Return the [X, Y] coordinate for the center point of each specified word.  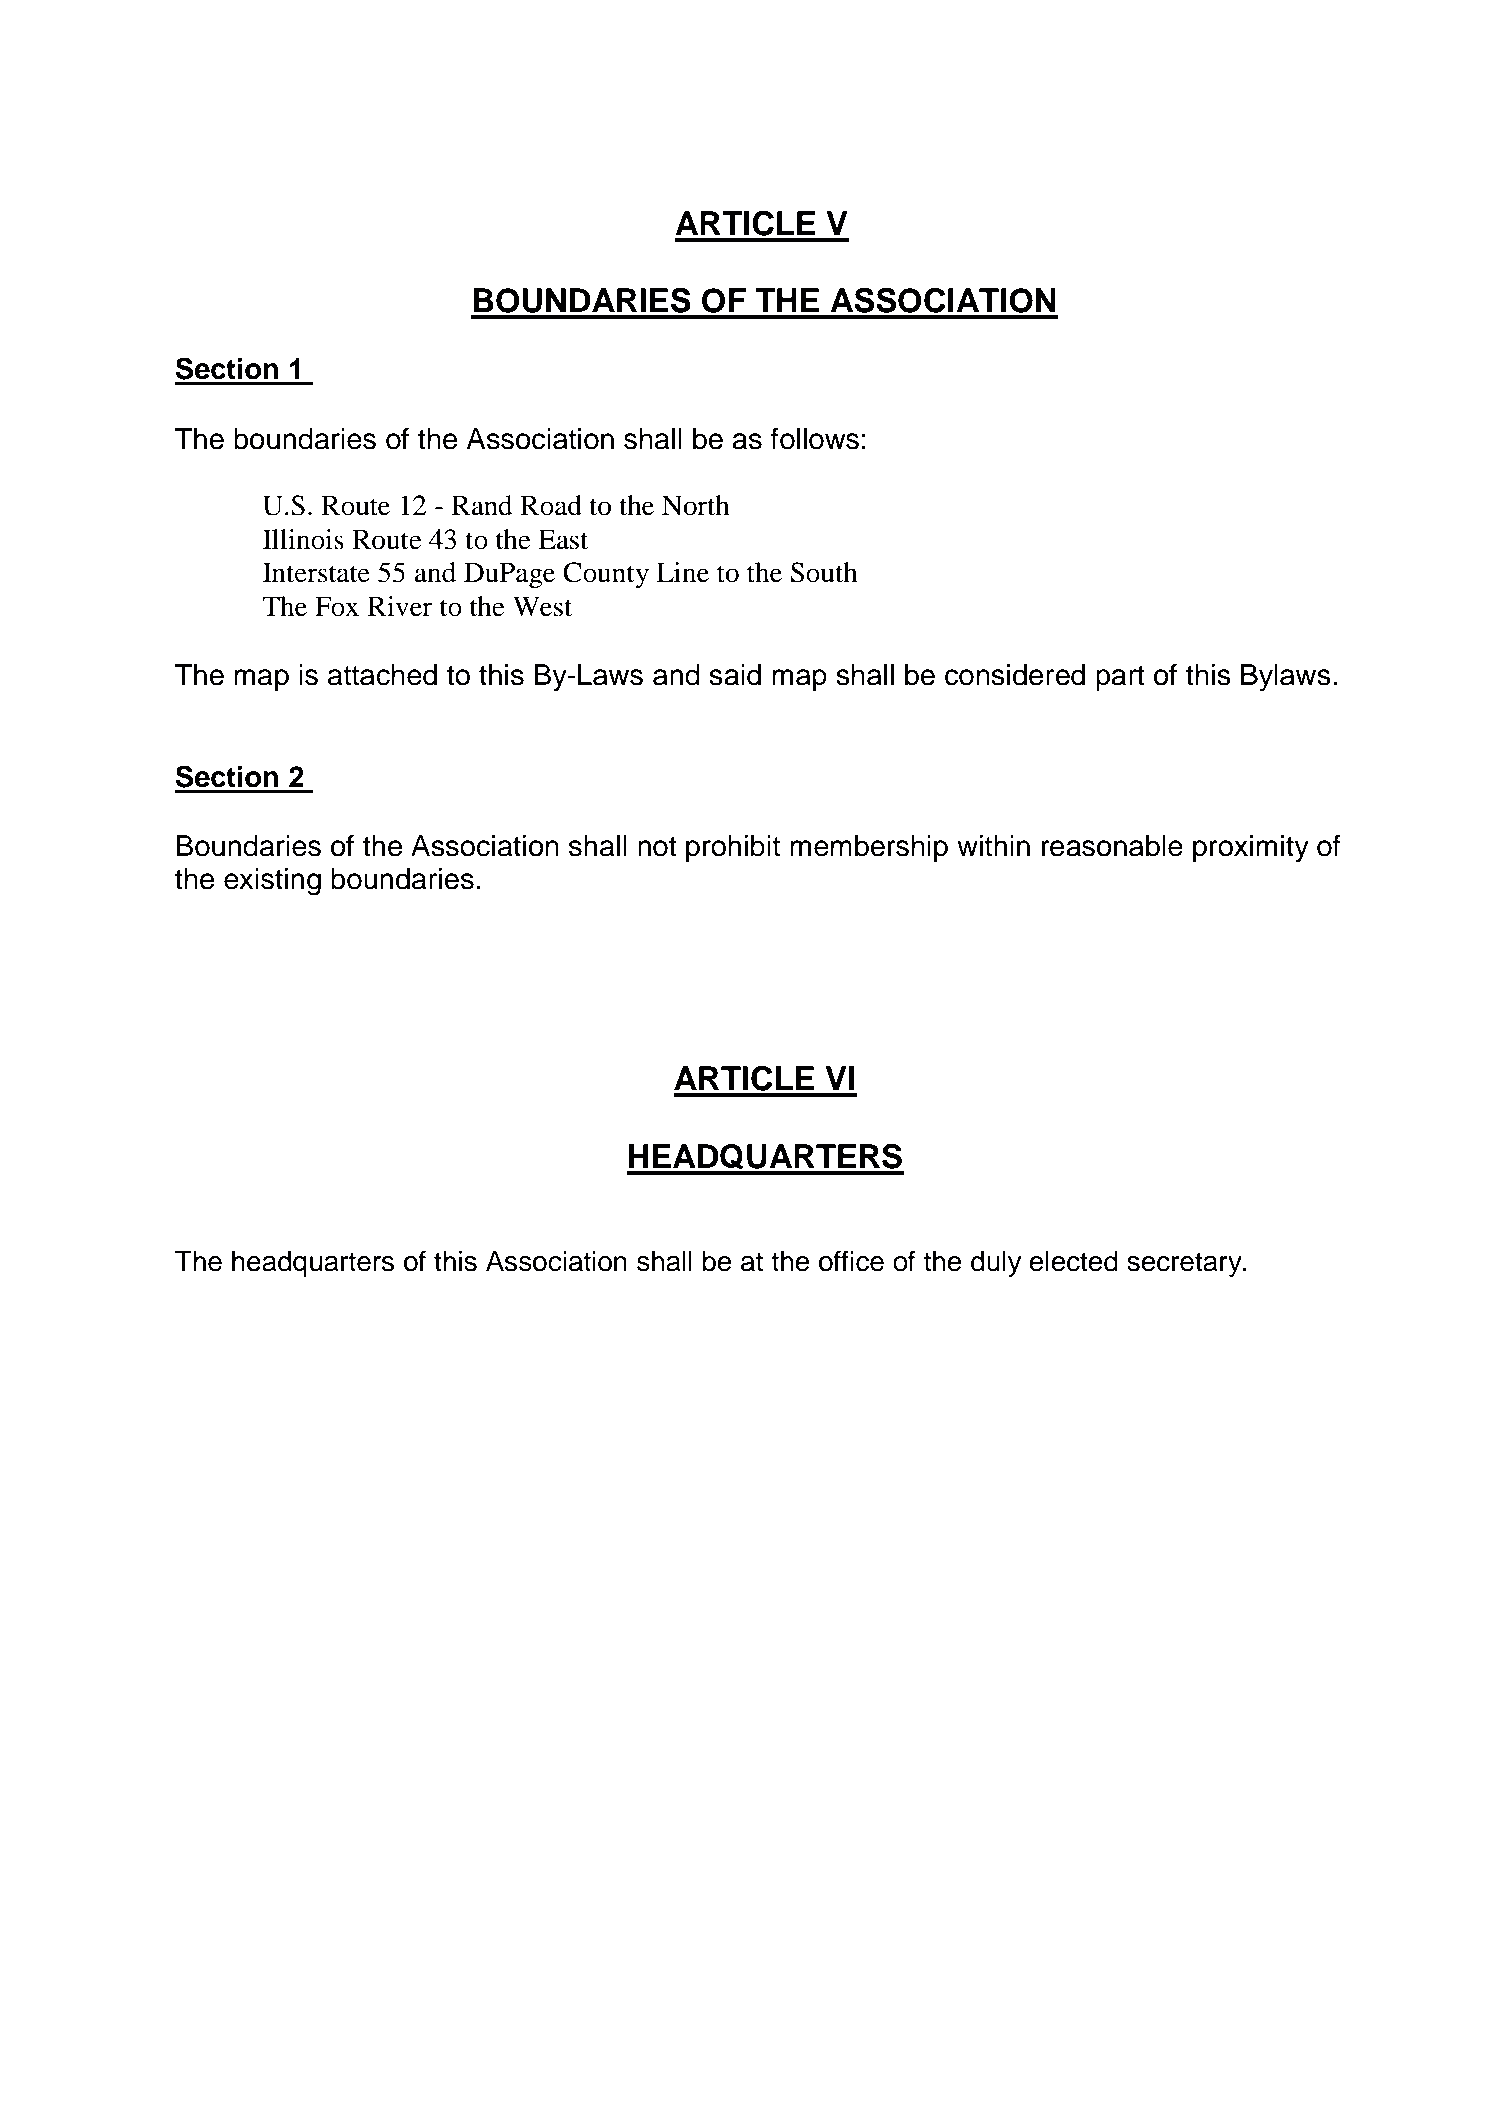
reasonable [1112, 846]
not [657, 847]
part [1120, 678]
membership [869, 848]
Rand [482, 505]
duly [996, 1264]
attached [382, 675]
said [735, 675]
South [824, 572]
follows [815, 439]
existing [272, 882]
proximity [1251, 849]
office [851, 1261]
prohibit [733, 848]
